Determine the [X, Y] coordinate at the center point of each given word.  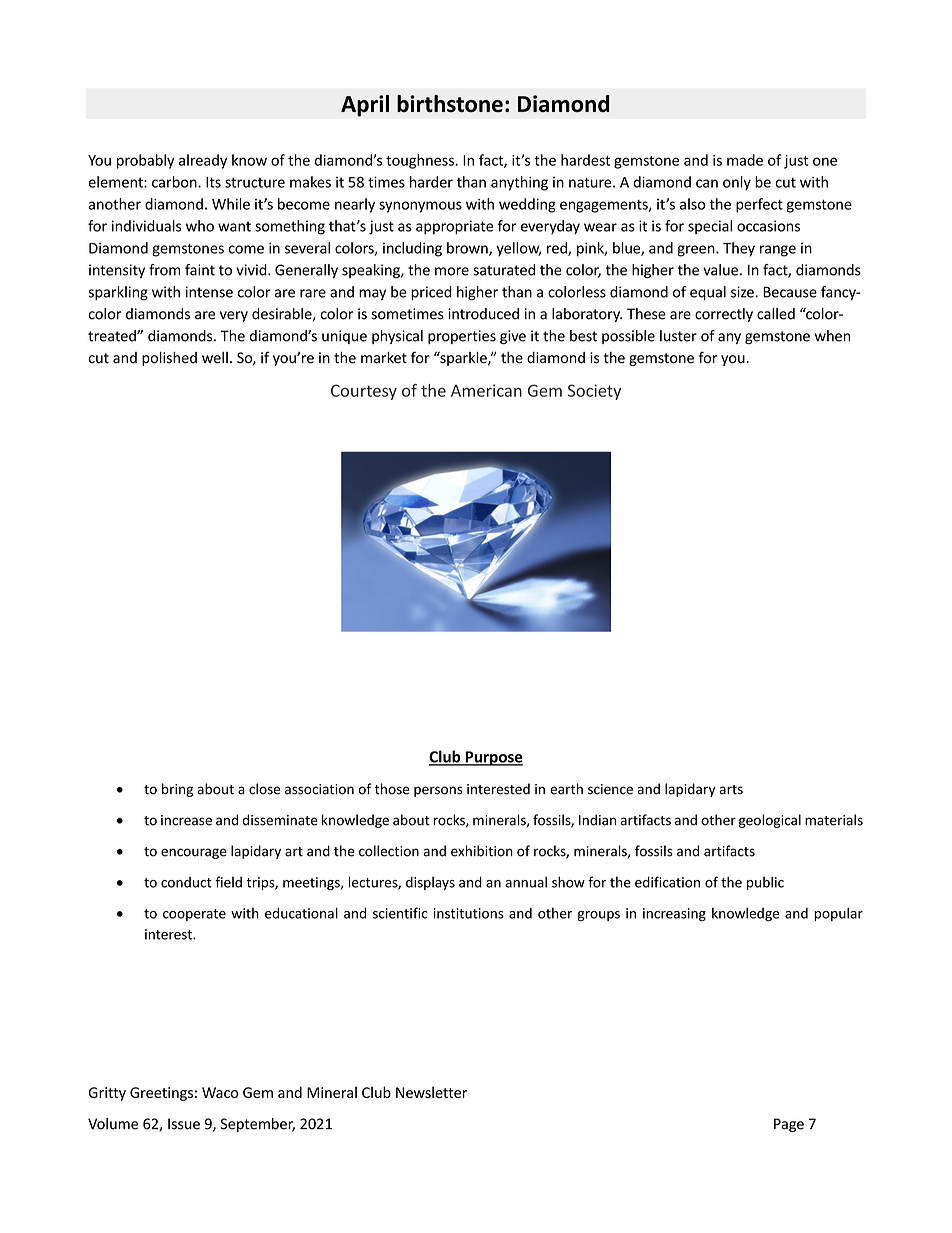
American [486, 390]
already [203, 161]
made [745, 160]
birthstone [450, 103]
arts [731, 790]
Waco [220, 1092]
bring [177, 790]
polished [169, 359]
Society [594, 392]
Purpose [493, 758]
